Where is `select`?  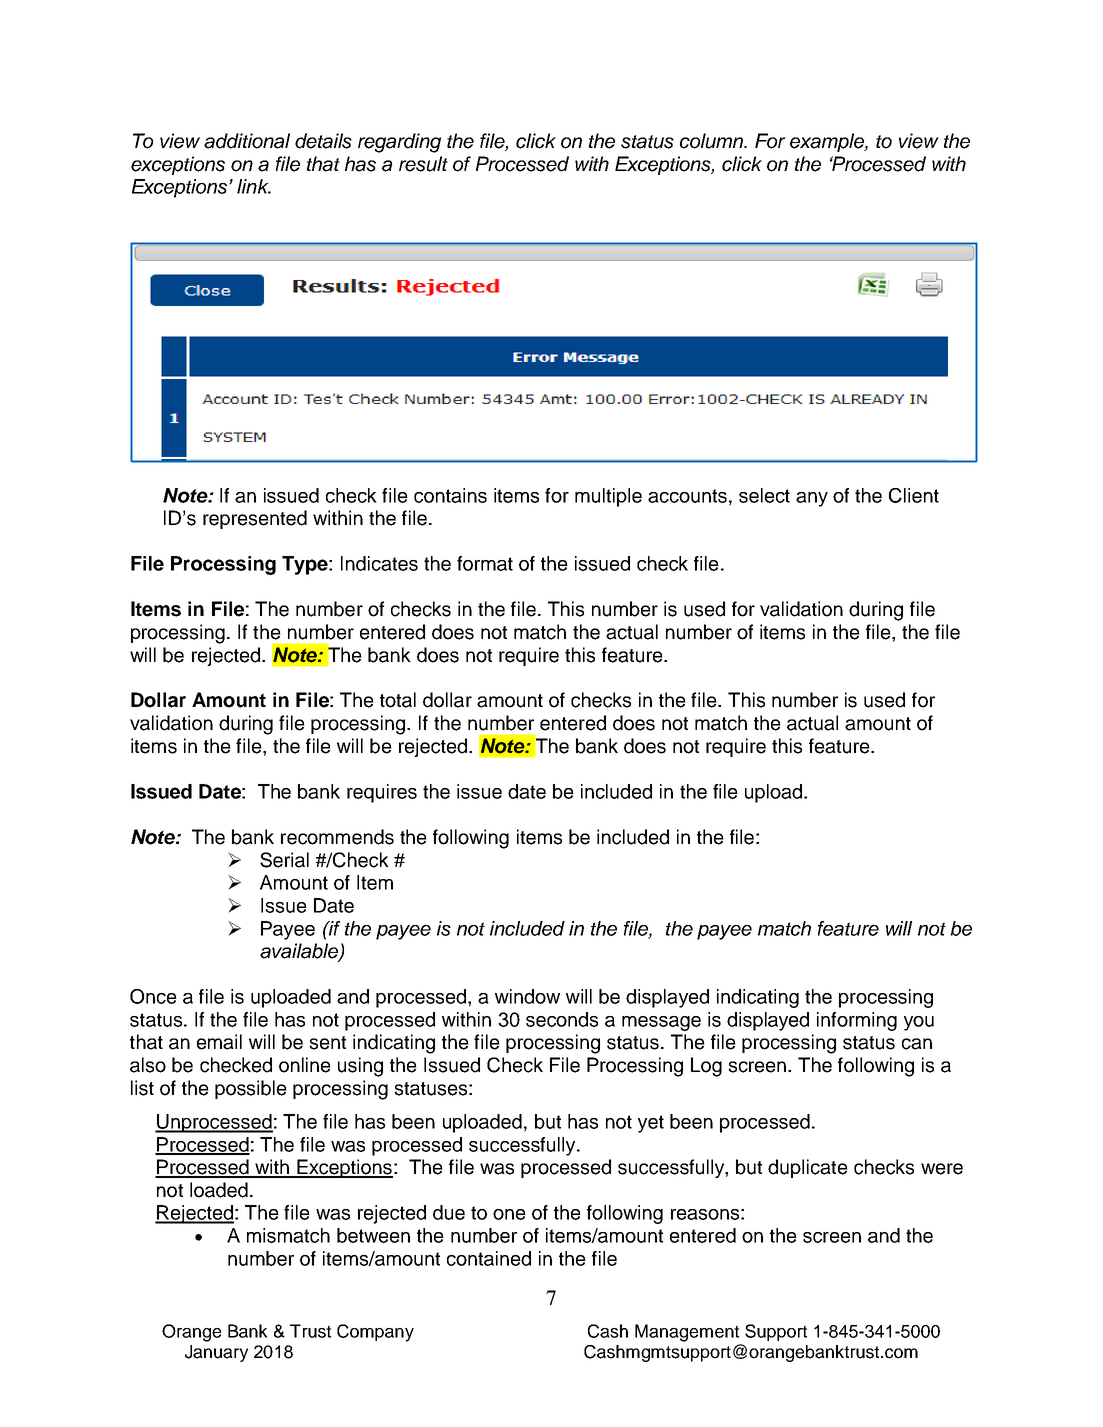 select is located at coordinates (764, 495).
